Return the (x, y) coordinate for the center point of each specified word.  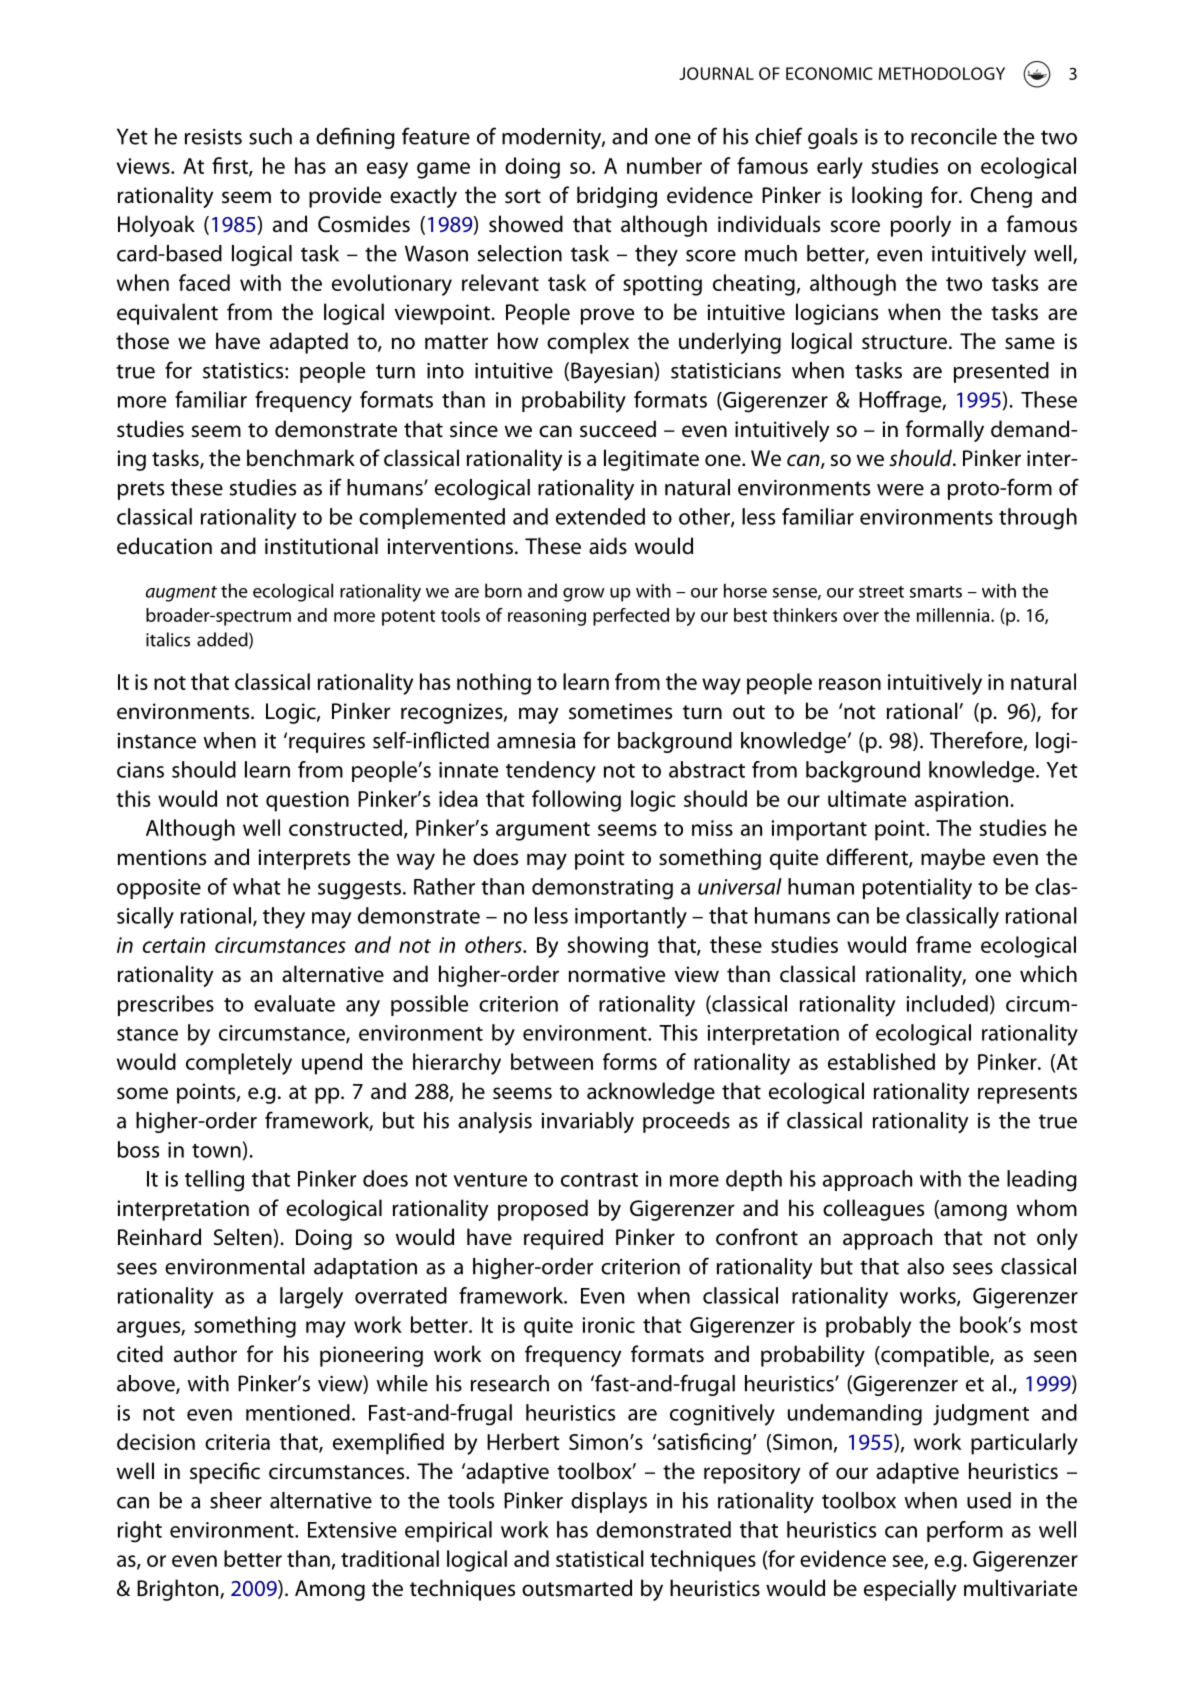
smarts (936, 592)
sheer (236, 1500)
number (664, 165)
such (270, 136)
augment (181, 594)
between (552, 1061)
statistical (600, 1558)
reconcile (954, 136)
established (881, 1061)
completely (239, 1064)
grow (584, 595)
